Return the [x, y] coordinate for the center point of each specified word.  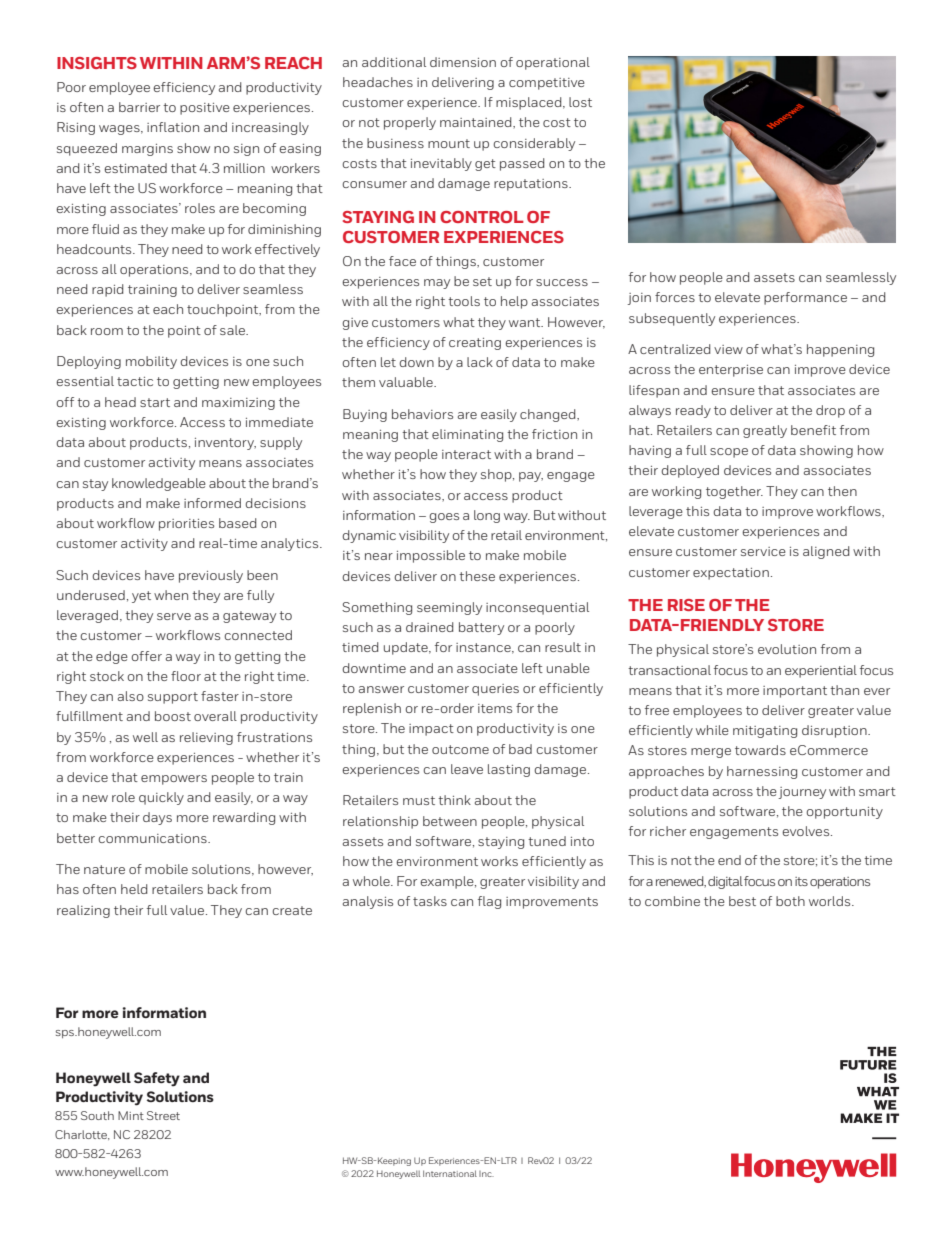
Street [163, 1115]
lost [580, 102]
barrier [139, 107]
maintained [477, 122]
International [450, 1173]
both [790, 901]
